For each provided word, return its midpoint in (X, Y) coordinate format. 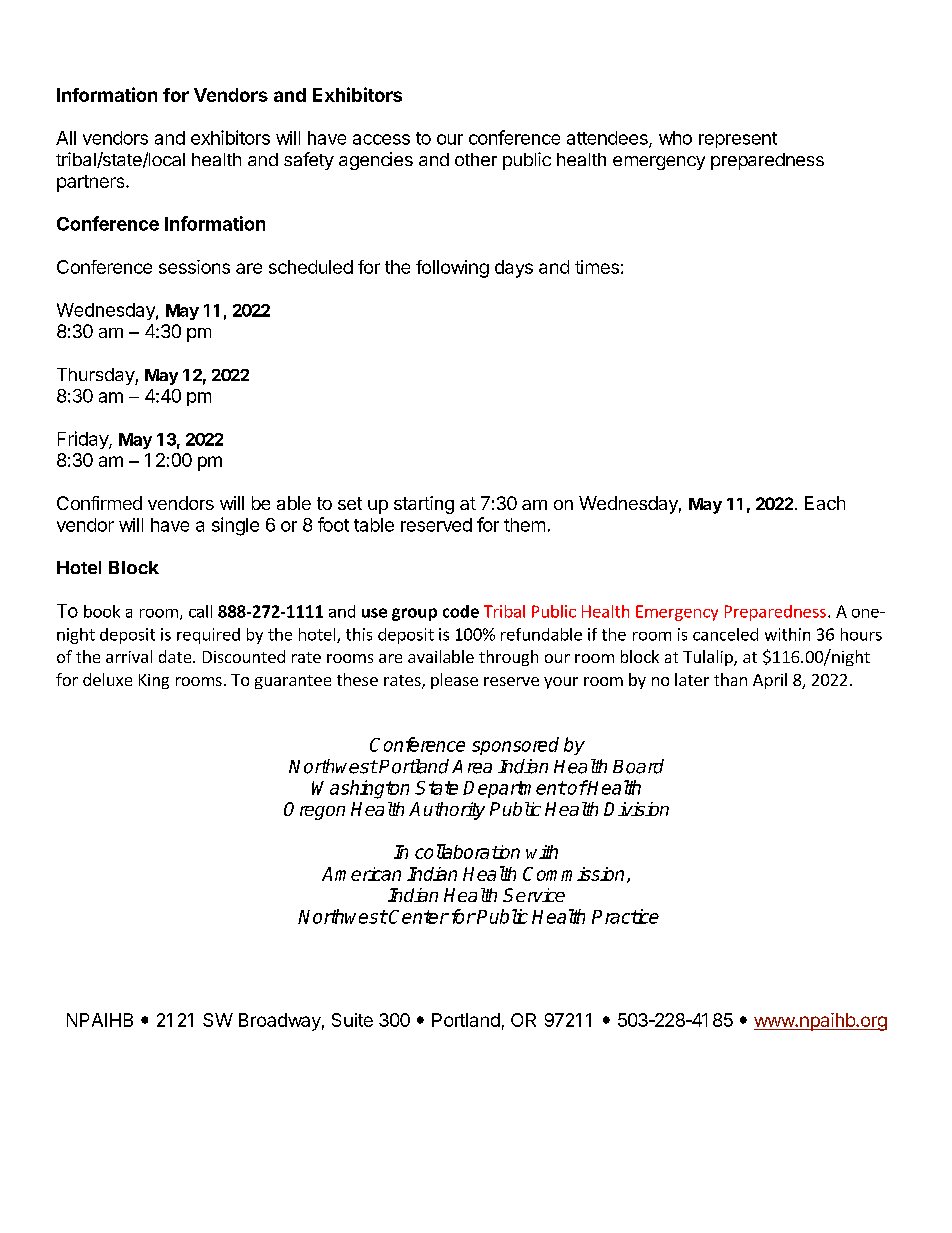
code (461, 611)
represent (738, 140)
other (476, 159)
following (452, 269)
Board (638, 766)
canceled (725, 634)
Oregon (314, 811)
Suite (352, 1020)
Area (472, 767)
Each (825, 503)
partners (92, 183)
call (200, 611)
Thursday (96, 376)
